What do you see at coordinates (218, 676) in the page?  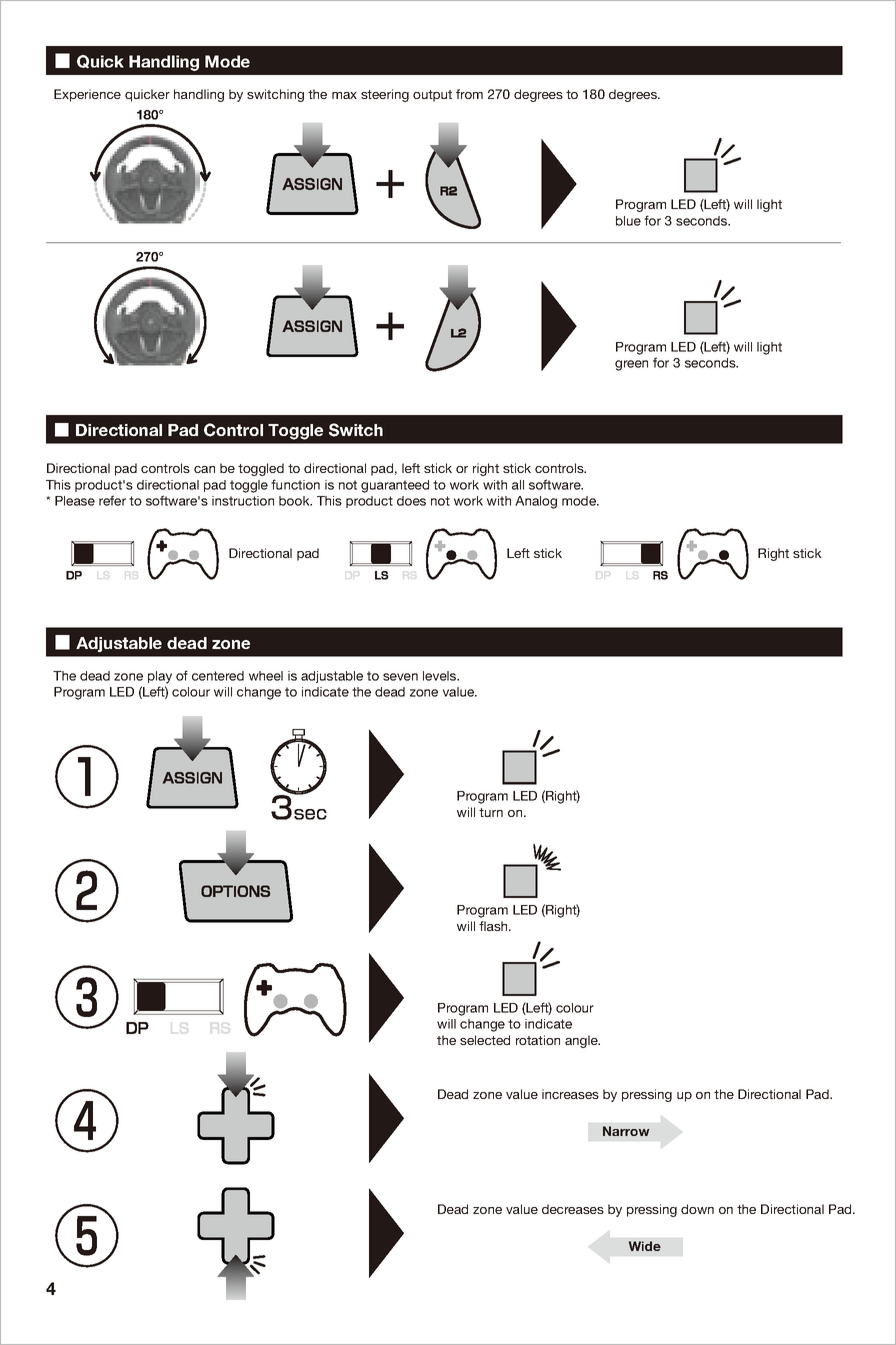 I see `centered` at bounding box center [218, 676].
